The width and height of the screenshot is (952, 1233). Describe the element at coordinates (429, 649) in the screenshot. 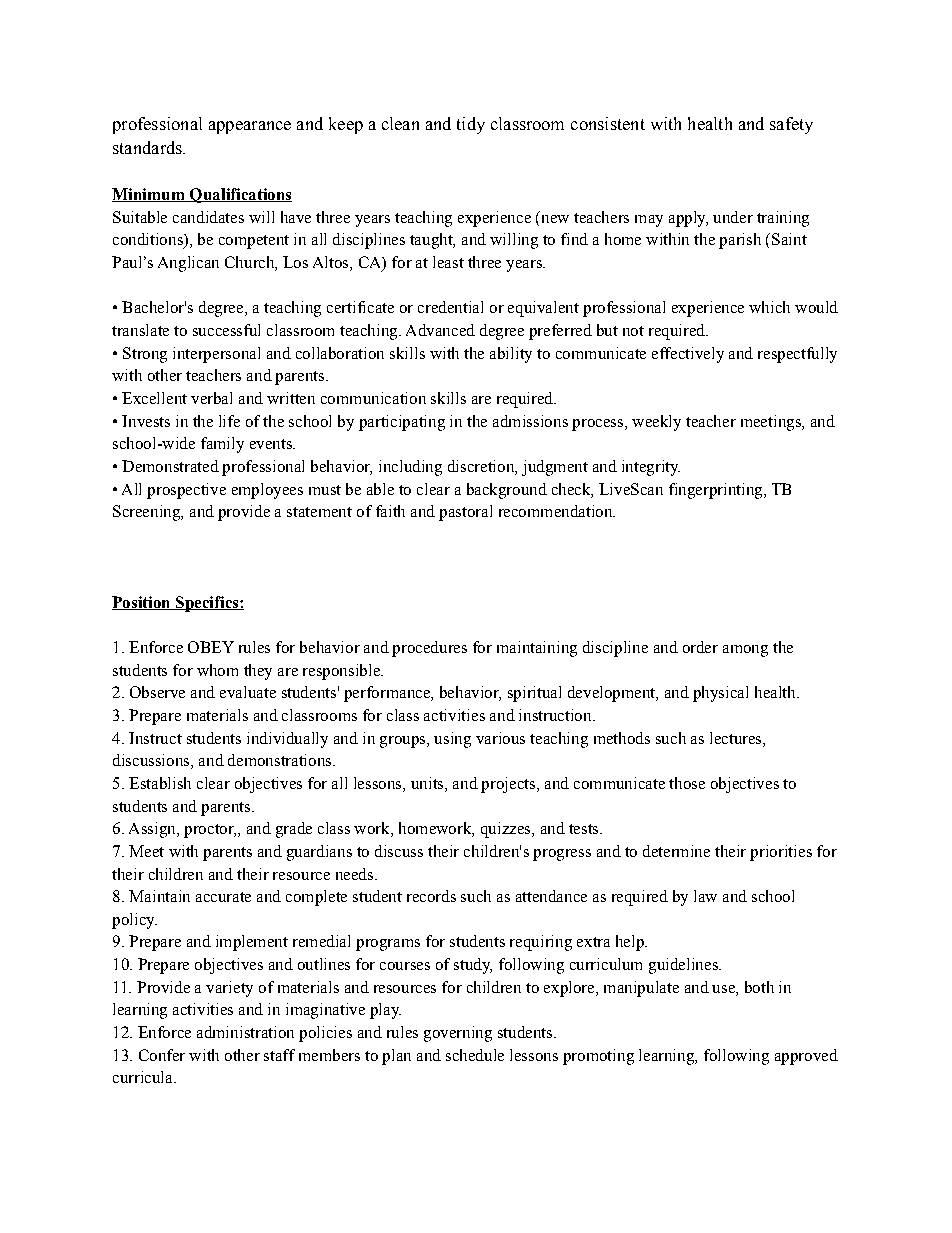

I see `procedures` at that location.
